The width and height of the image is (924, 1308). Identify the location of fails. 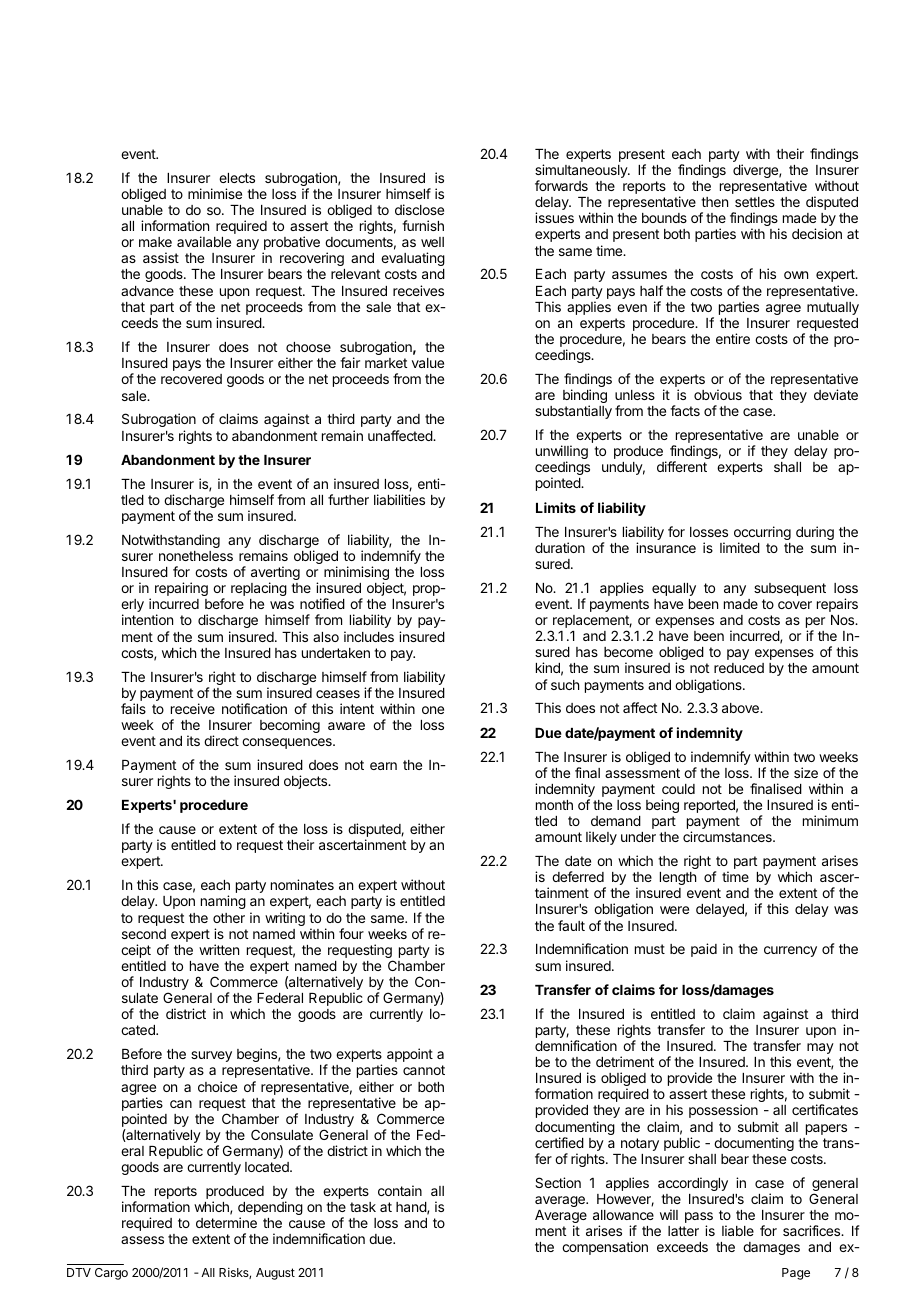
(133, 708).
